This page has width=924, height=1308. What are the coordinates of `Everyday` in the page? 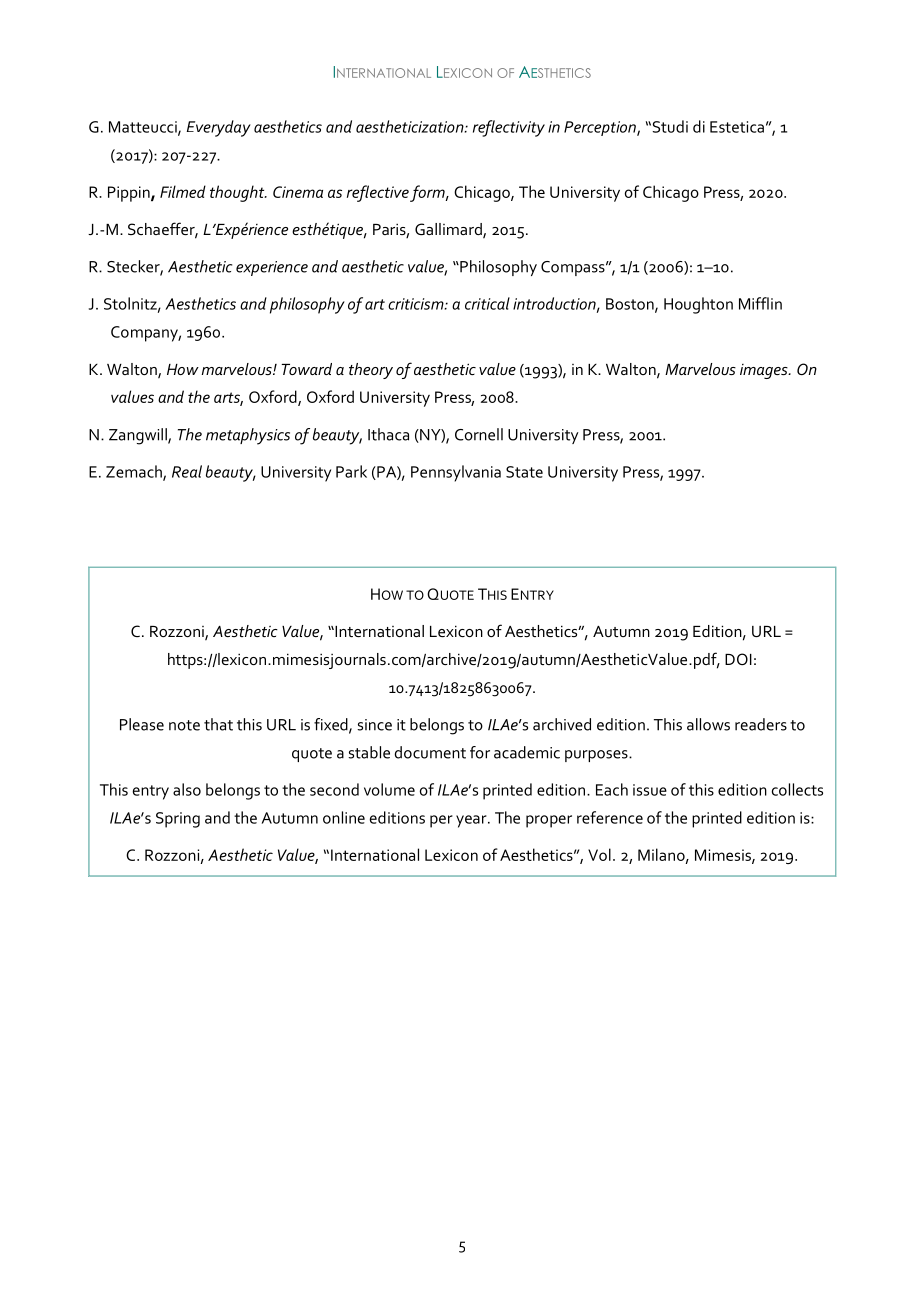 It's located at (219, 128).
